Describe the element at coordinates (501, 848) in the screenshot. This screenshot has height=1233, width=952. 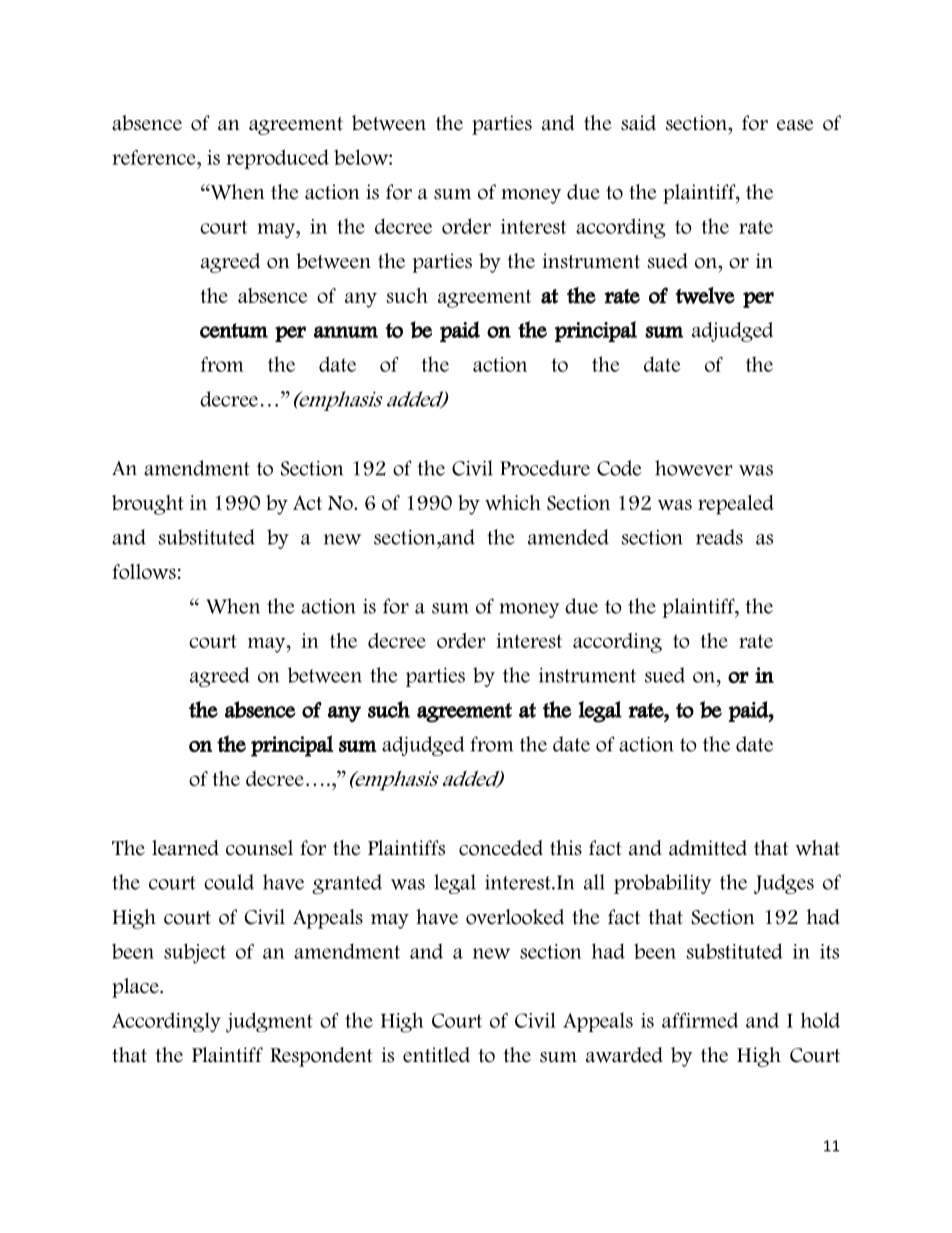
I see `conceded` at that location.
